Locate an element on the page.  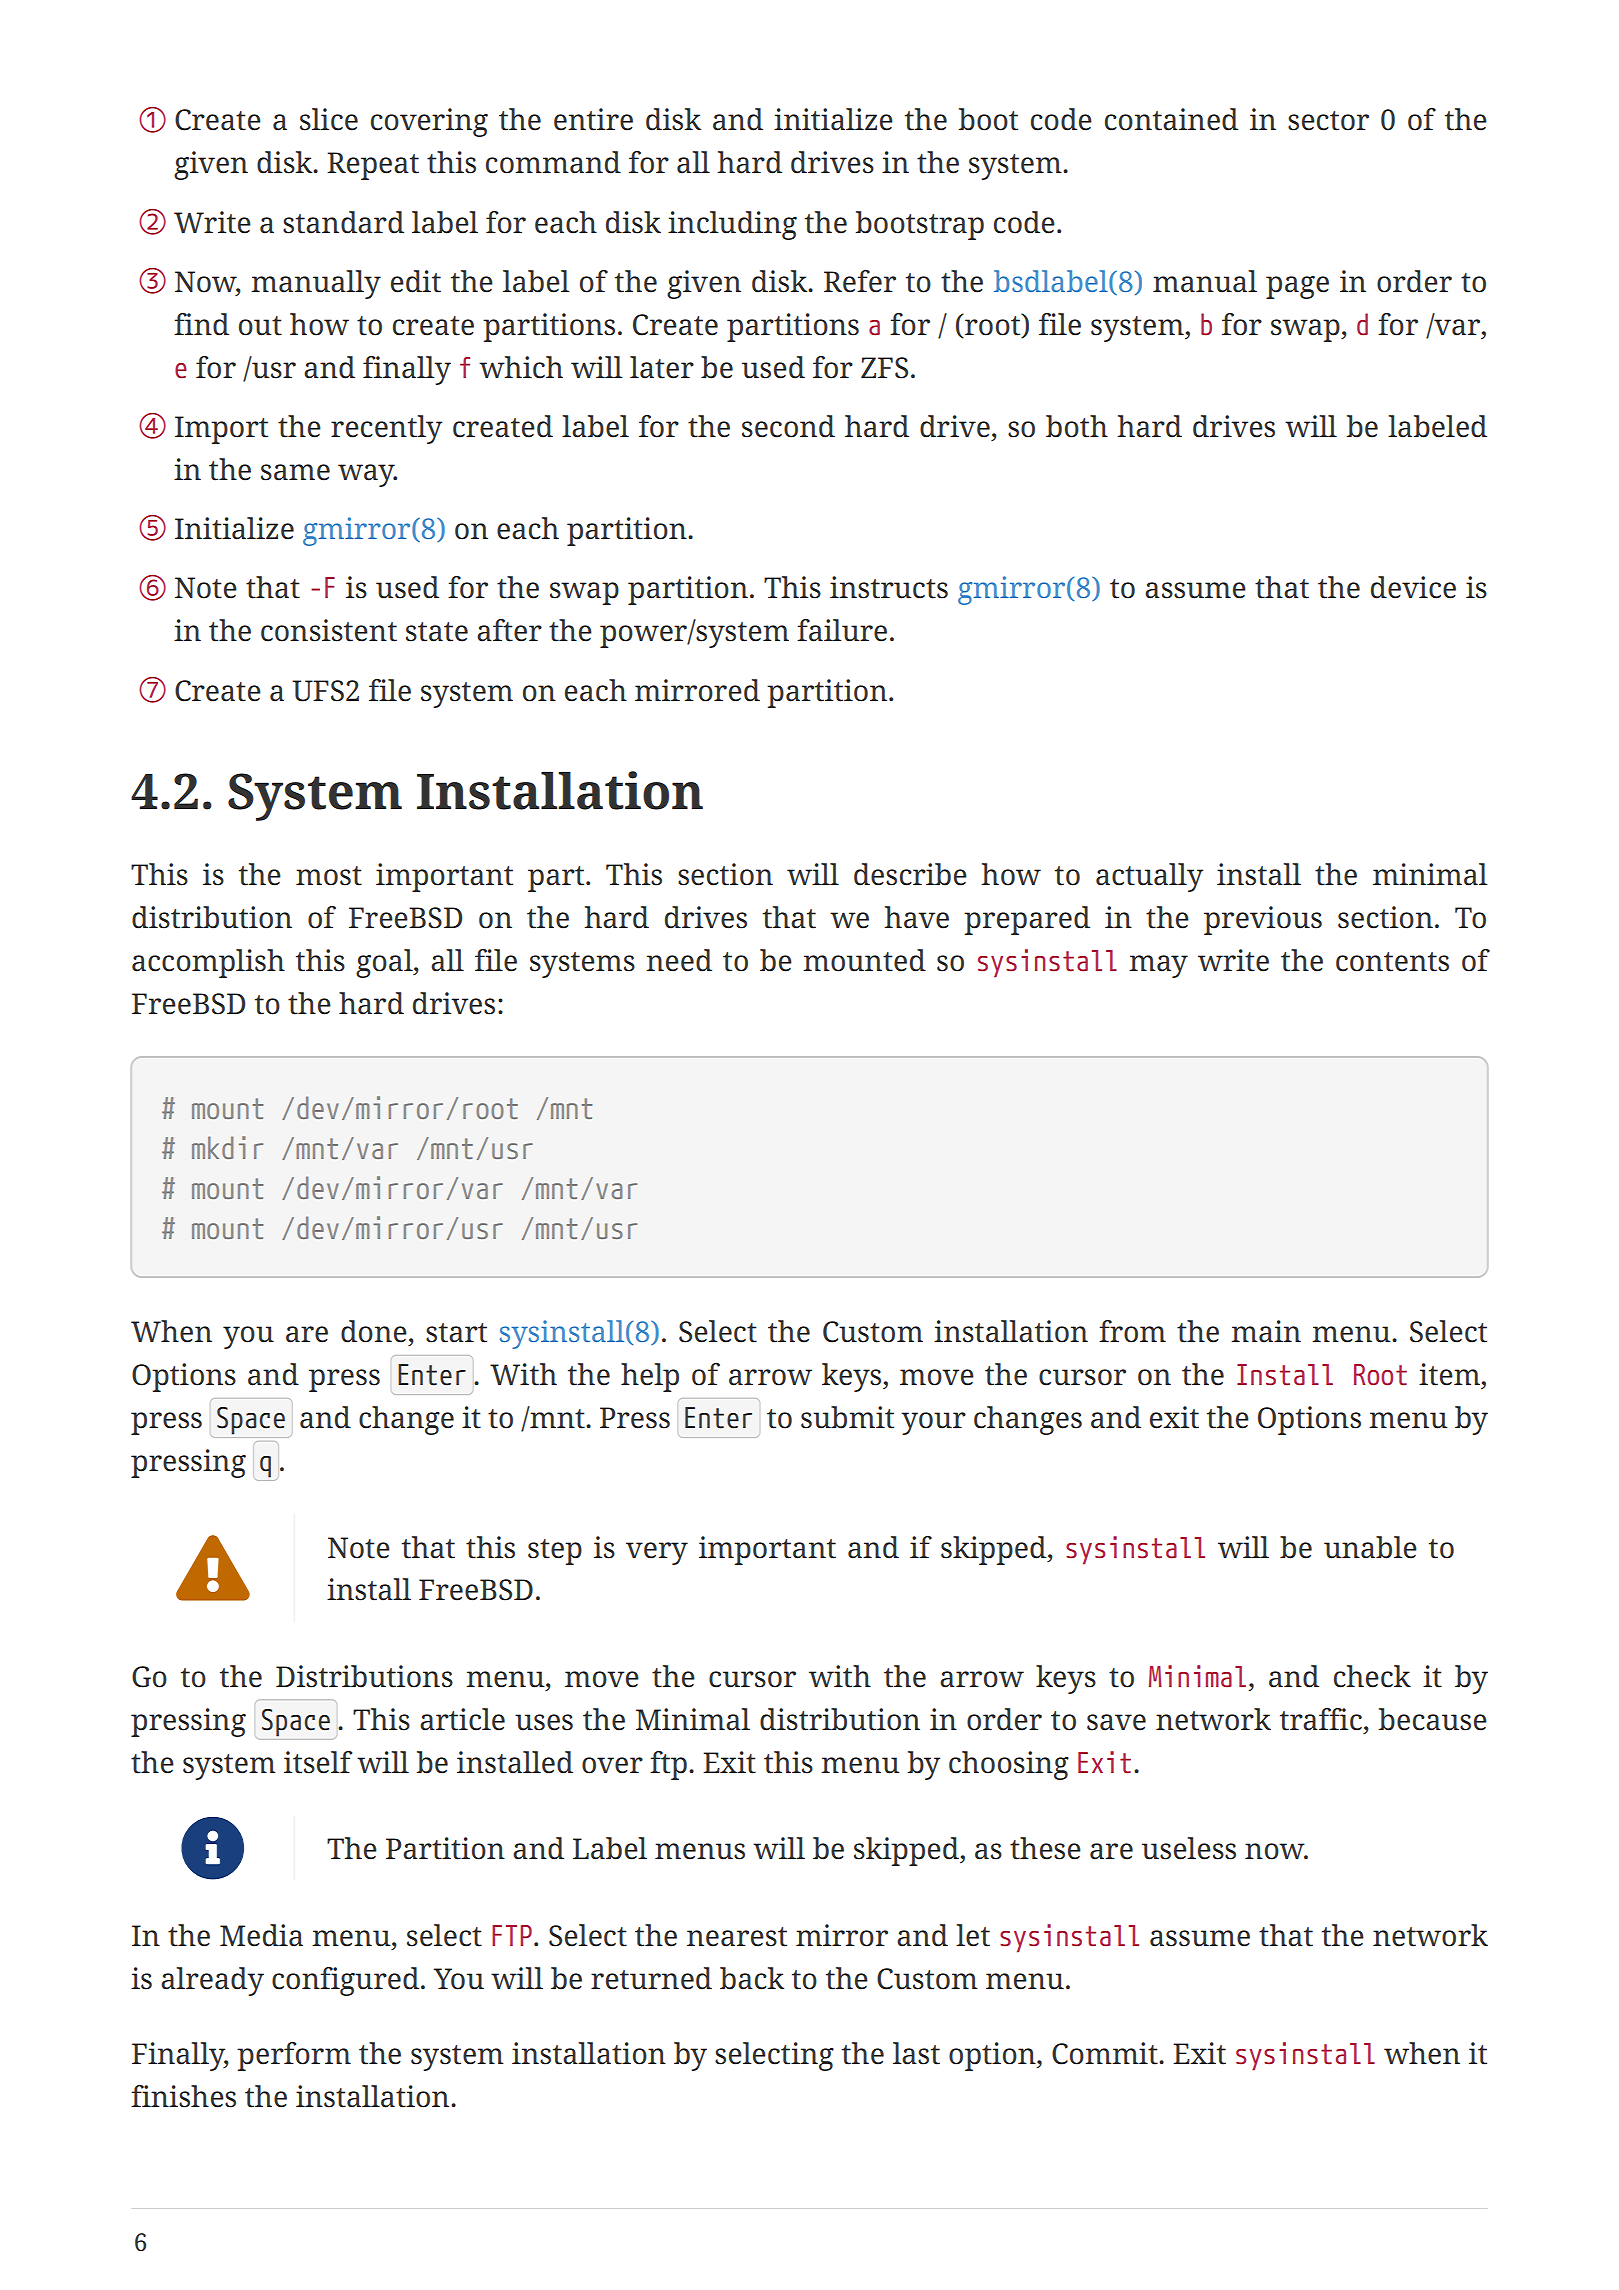
previous is located at coordinates (1263, 920).
